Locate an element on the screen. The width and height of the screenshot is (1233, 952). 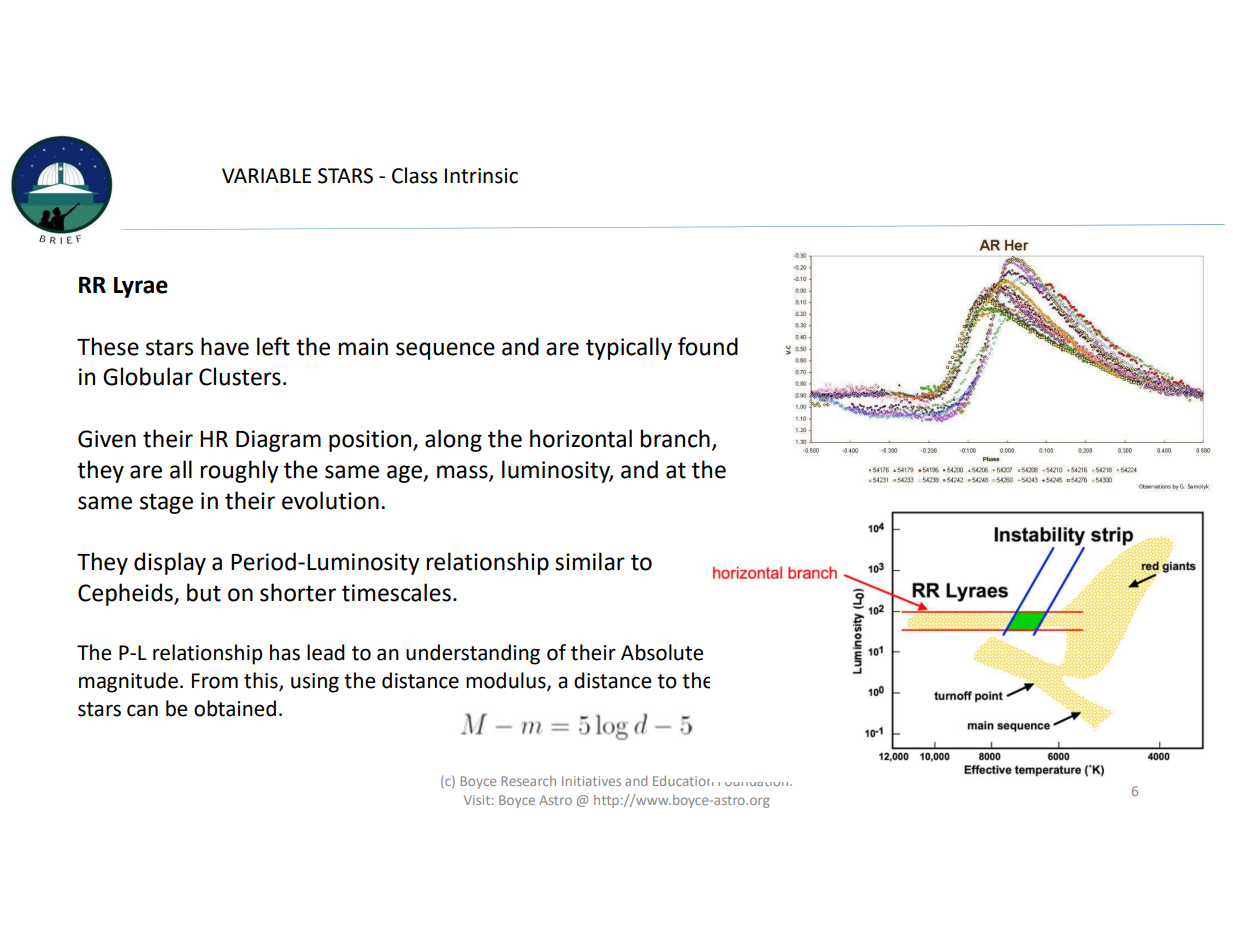
typically is located at coordinates (629, 348).
